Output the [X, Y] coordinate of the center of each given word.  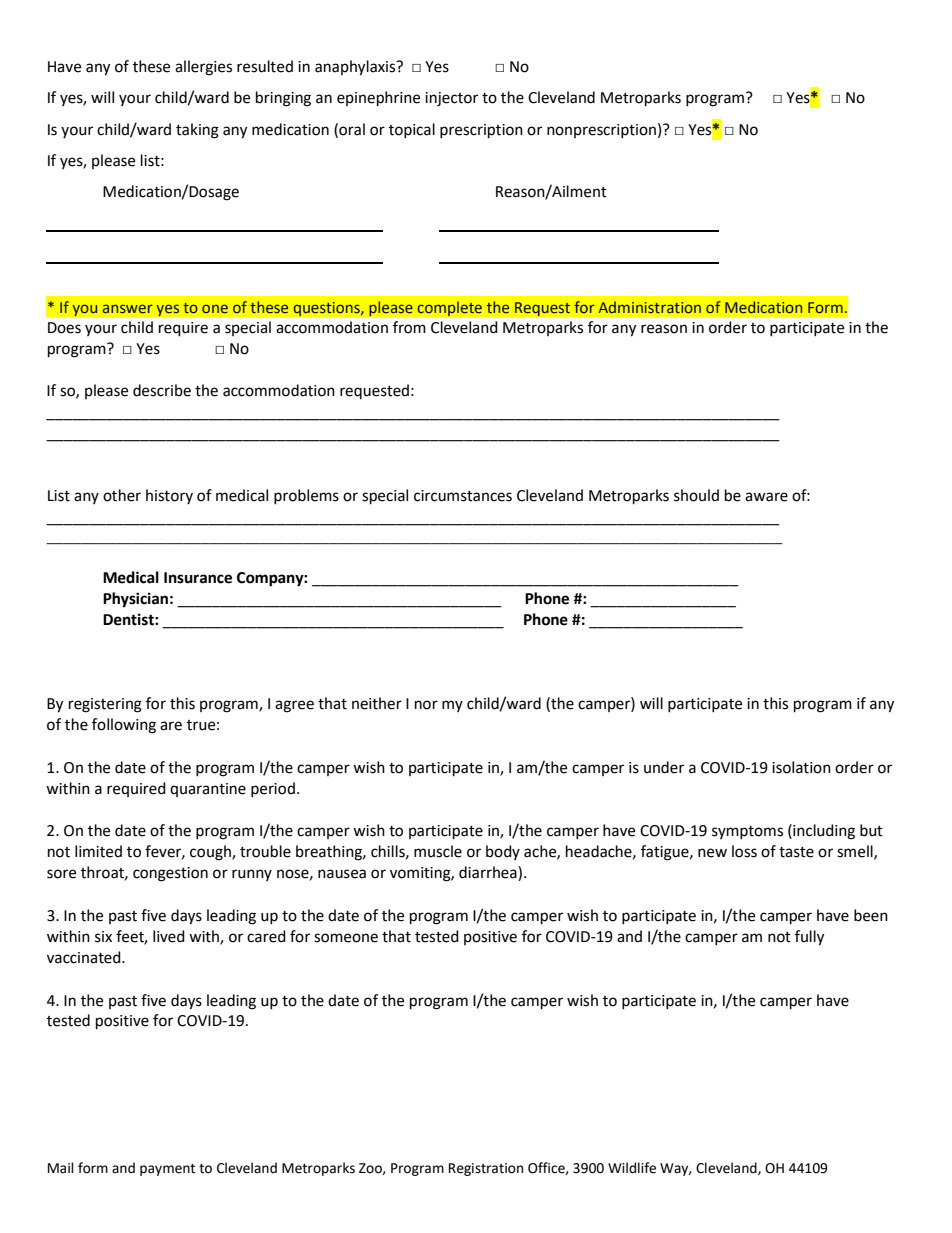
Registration [486, 1169]
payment [167, 1170]
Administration [649, 307]
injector [451, 99]
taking [197, 131]
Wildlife [632, 1168]
